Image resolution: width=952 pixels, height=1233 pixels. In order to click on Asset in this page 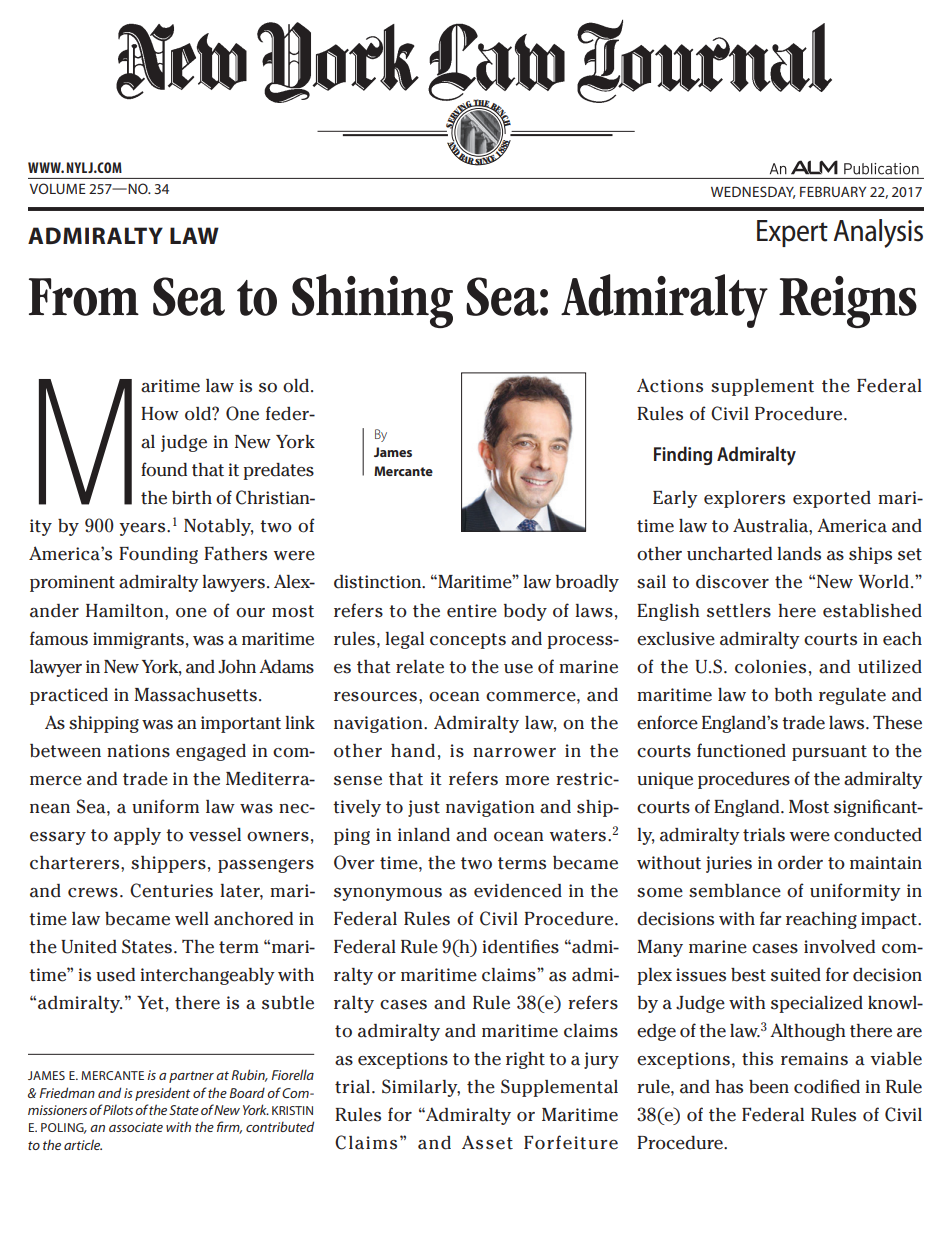, I will do `click(487, 1142)`.
